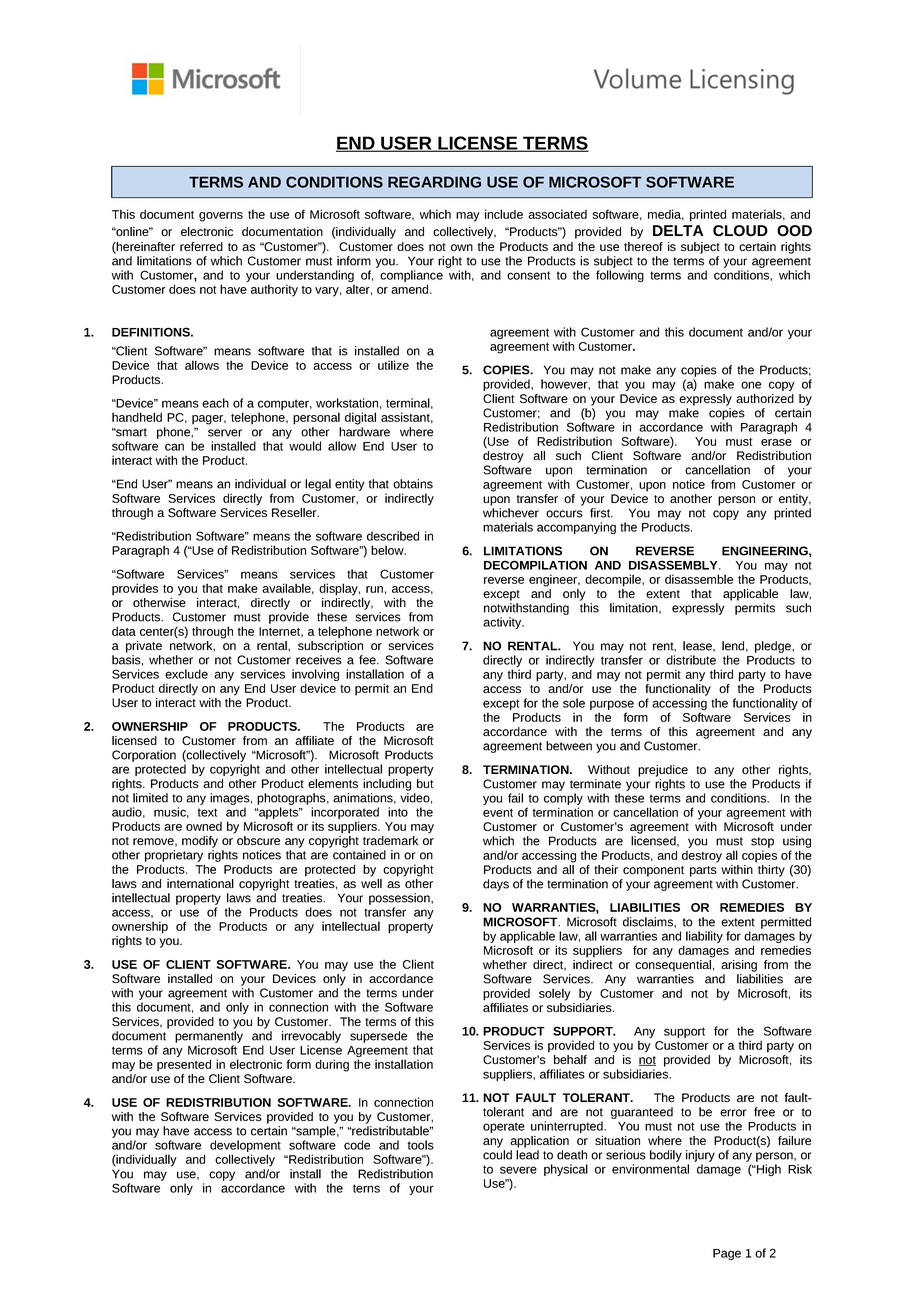 Image resolution: width=924 pixels, height=1308 pixels. I want to click on each, so click(215, 403).
